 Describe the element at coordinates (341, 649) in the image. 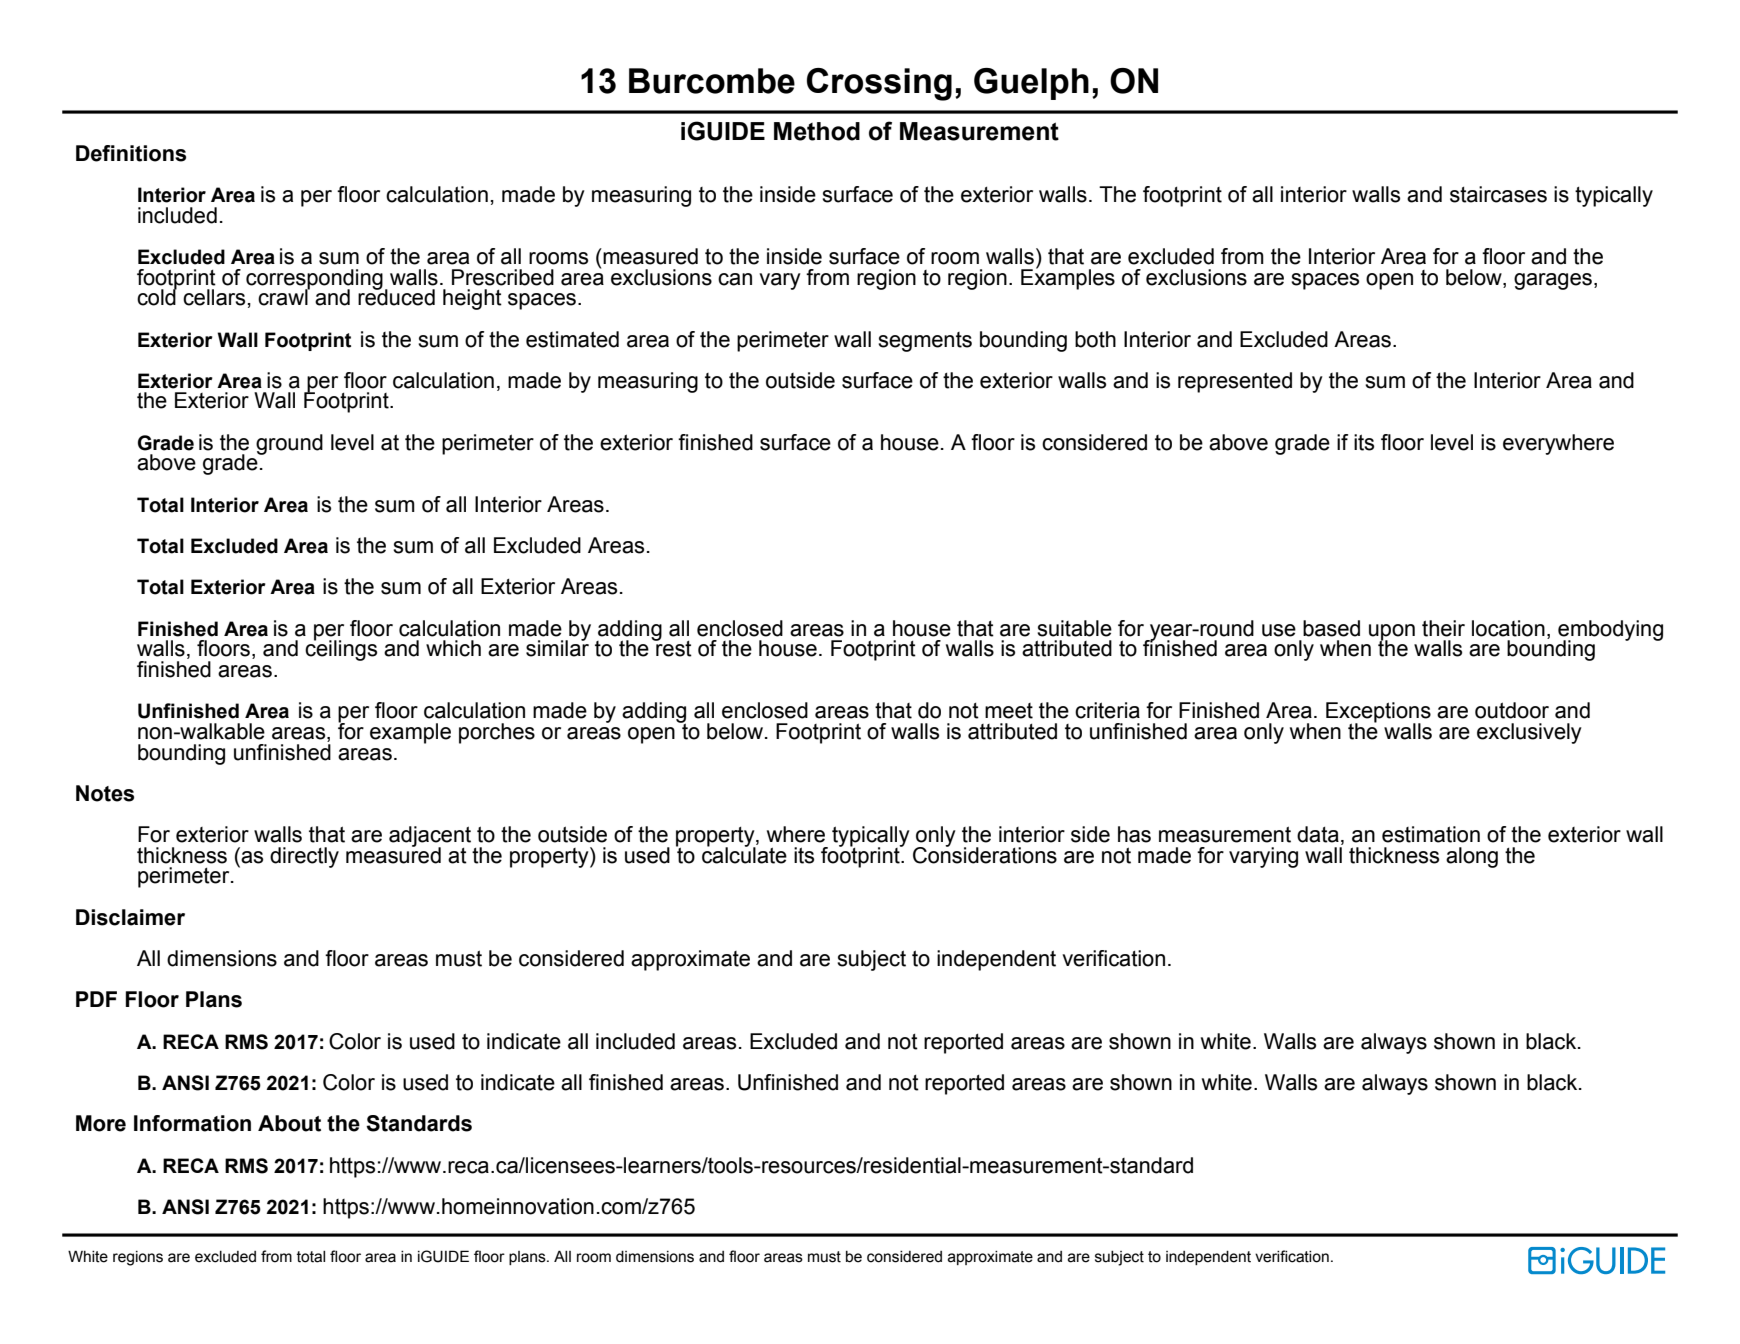

I see `ceilings` at that location.
